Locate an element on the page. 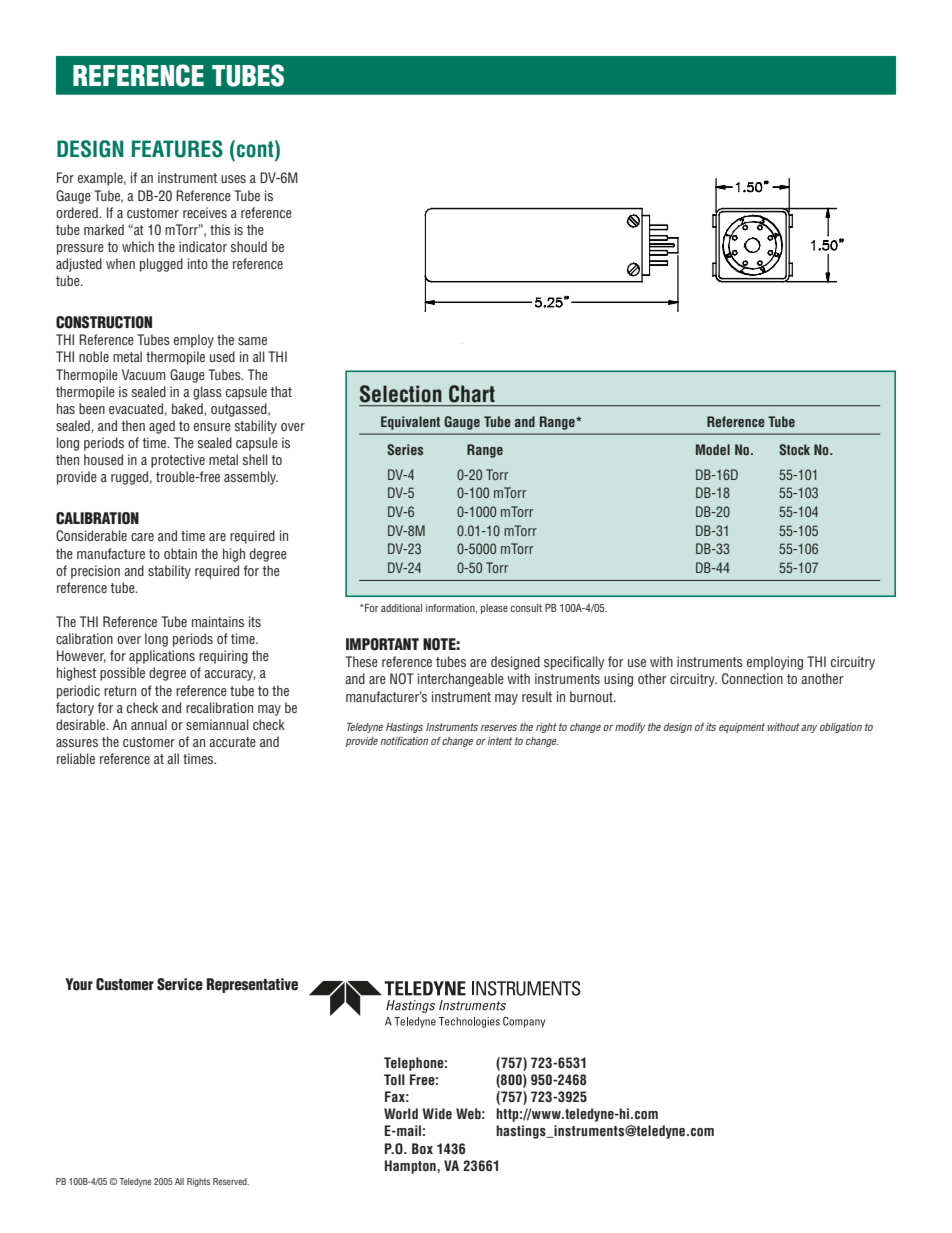  applications is located at coordinates (162, 657).
